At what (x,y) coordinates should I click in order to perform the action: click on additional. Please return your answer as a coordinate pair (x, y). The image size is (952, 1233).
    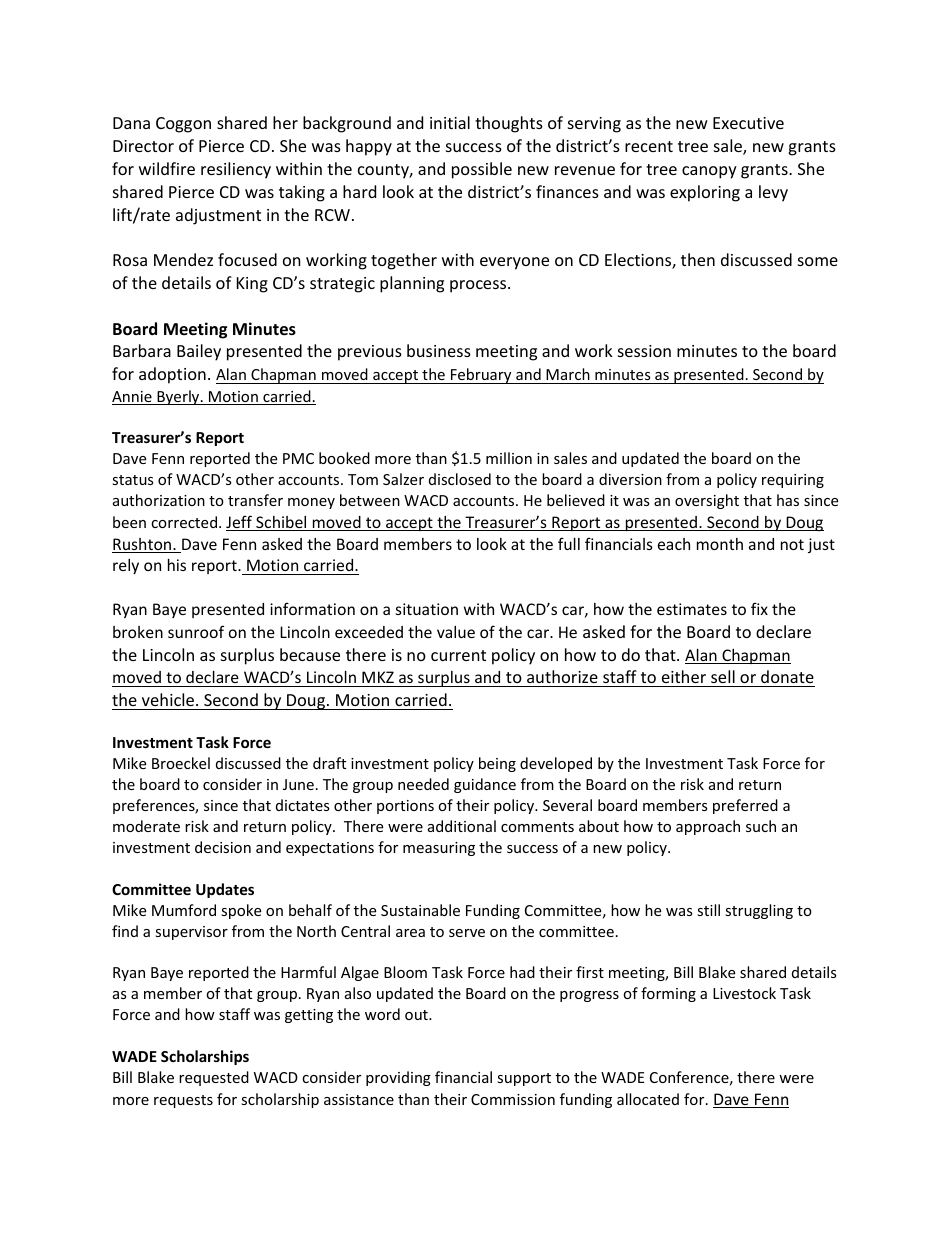
    Looking at the image, I should click on (462, 826).
